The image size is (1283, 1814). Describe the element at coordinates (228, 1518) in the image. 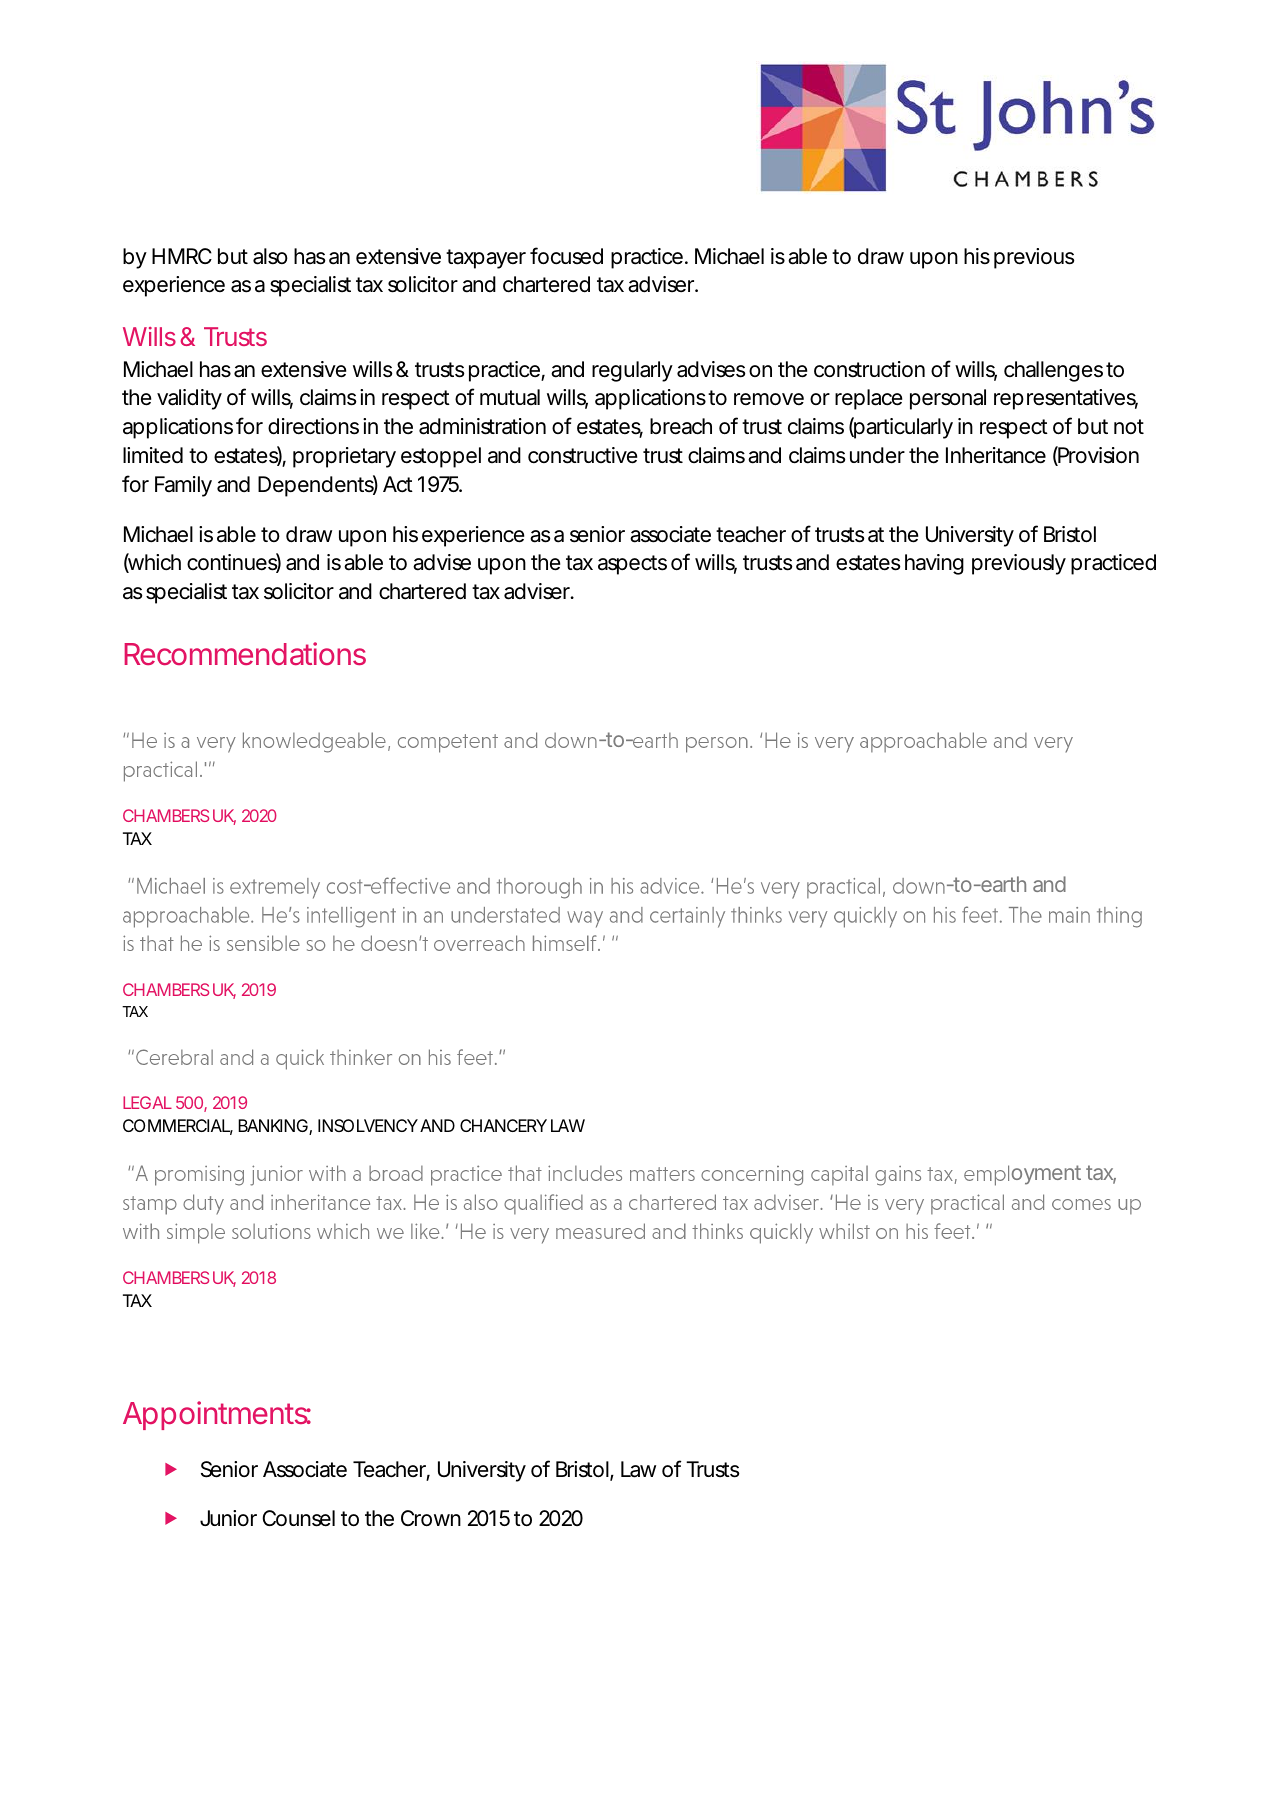

I see `Junior` at that location.
